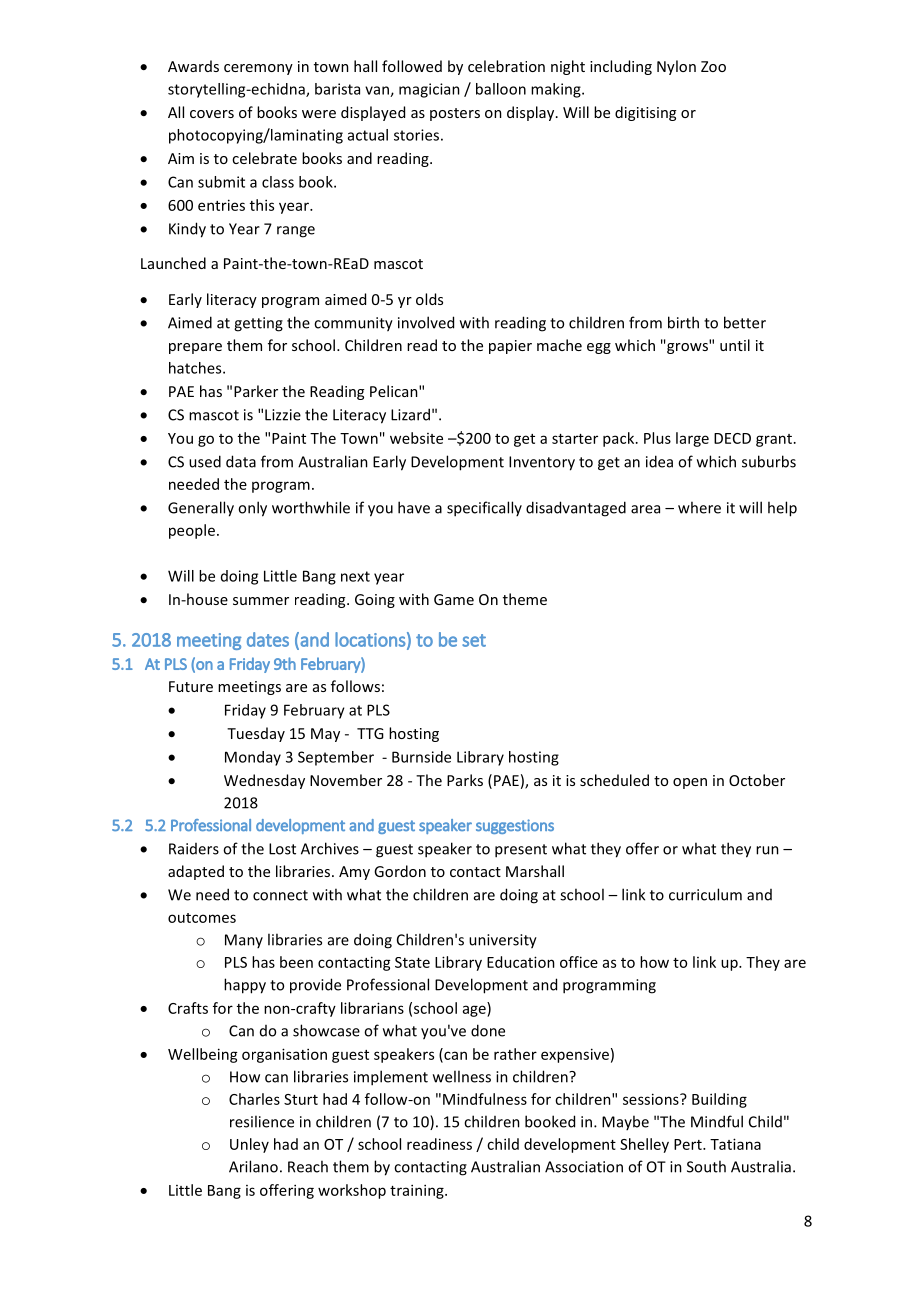 This page has height=1308, width=924. I want to click on specifically, so click(484, 509).
